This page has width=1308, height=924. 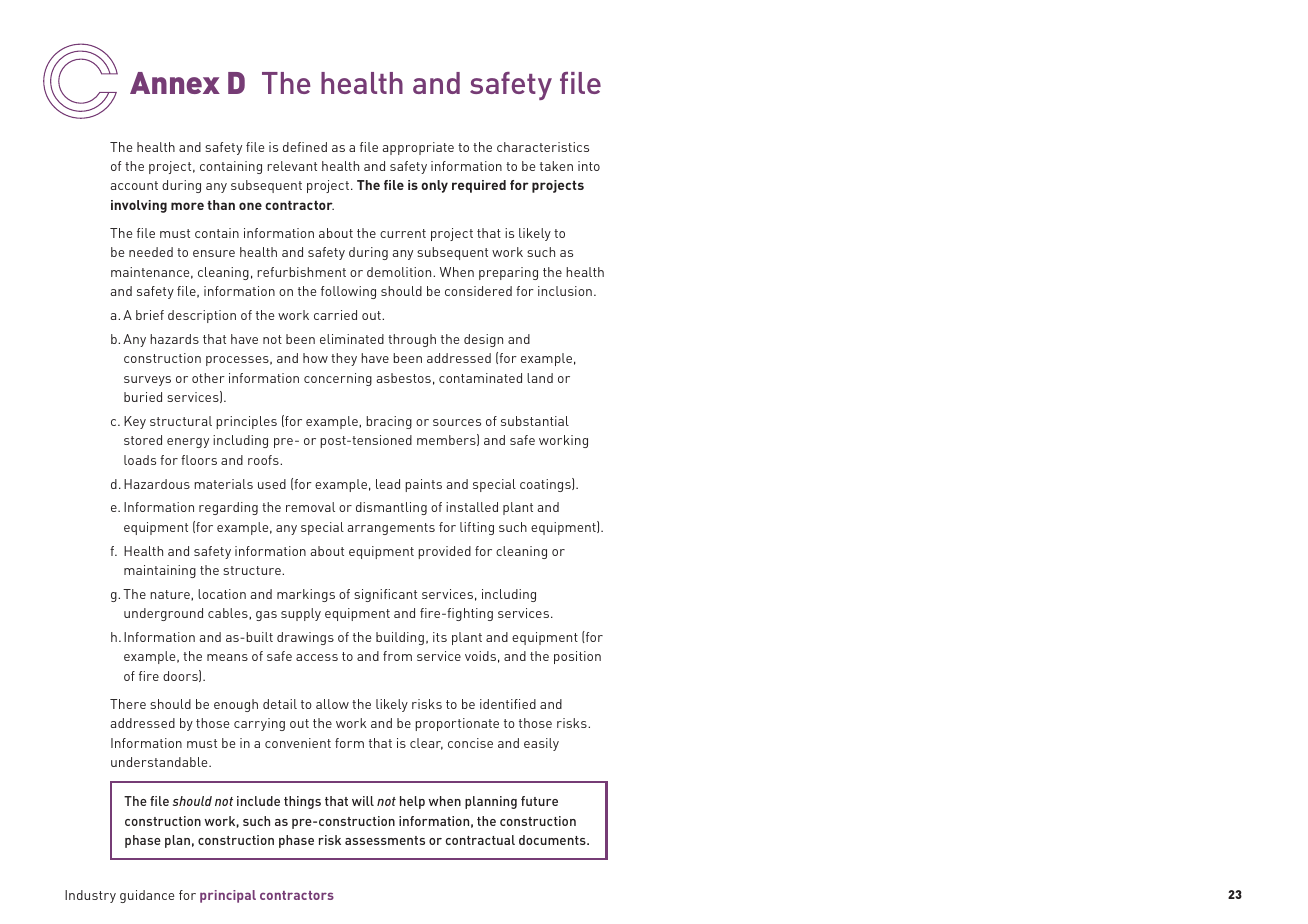 What do you see at coordinates (508, 704) in the page?
I see `identified` at bounding box center [508, 704].
